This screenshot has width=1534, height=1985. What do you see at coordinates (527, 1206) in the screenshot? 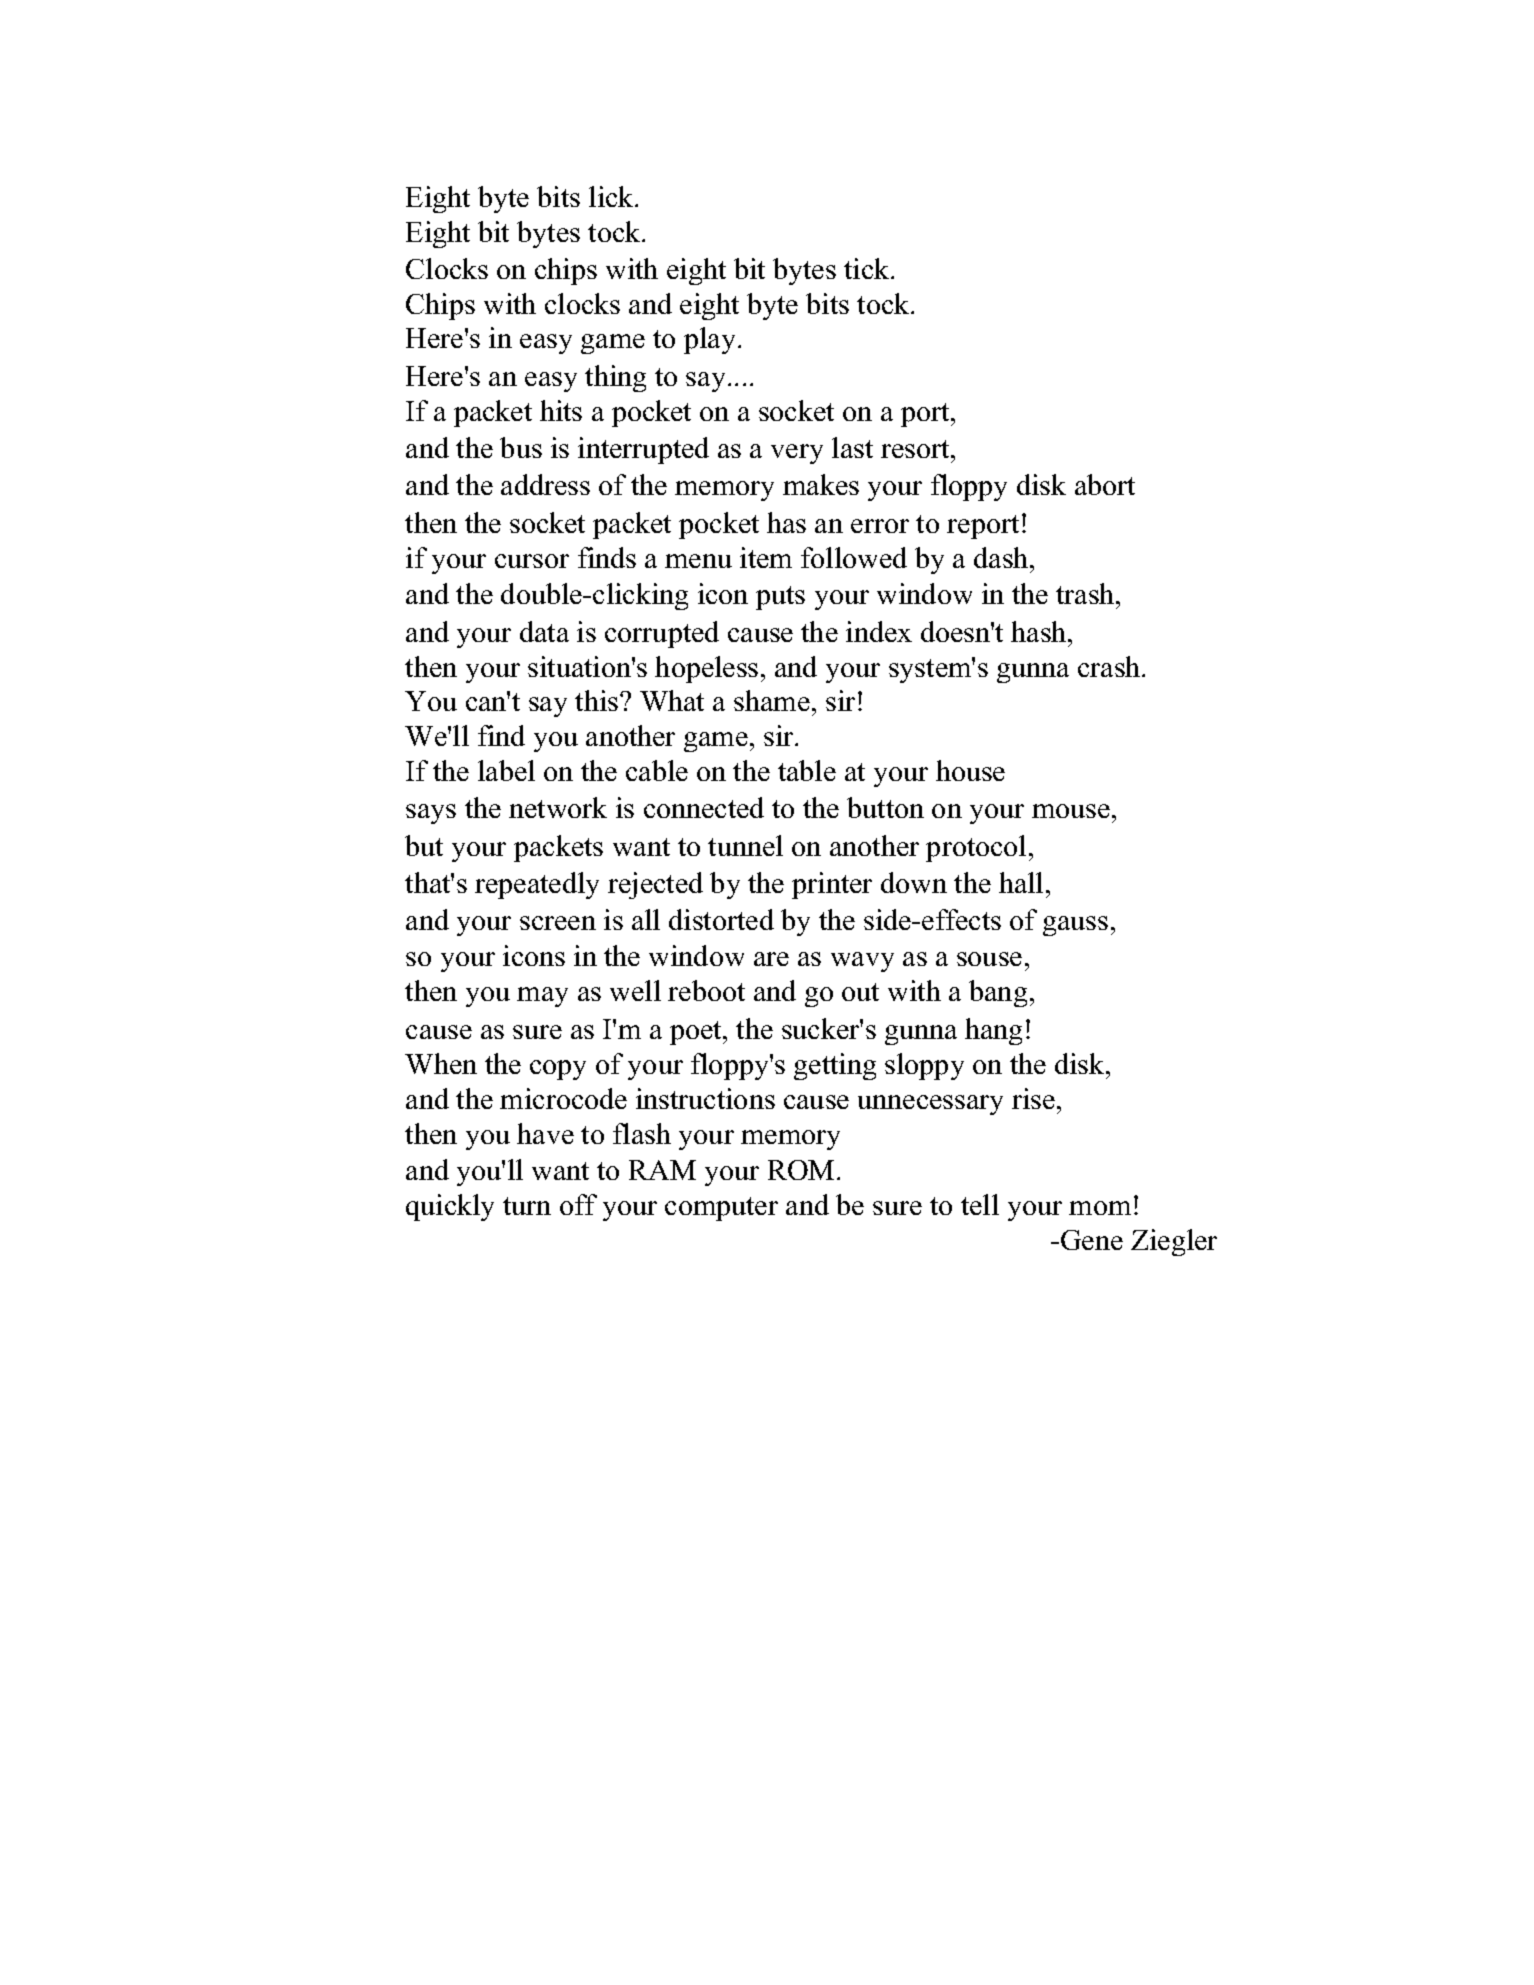
I see `turn` at bounding box center [527, 1206].
